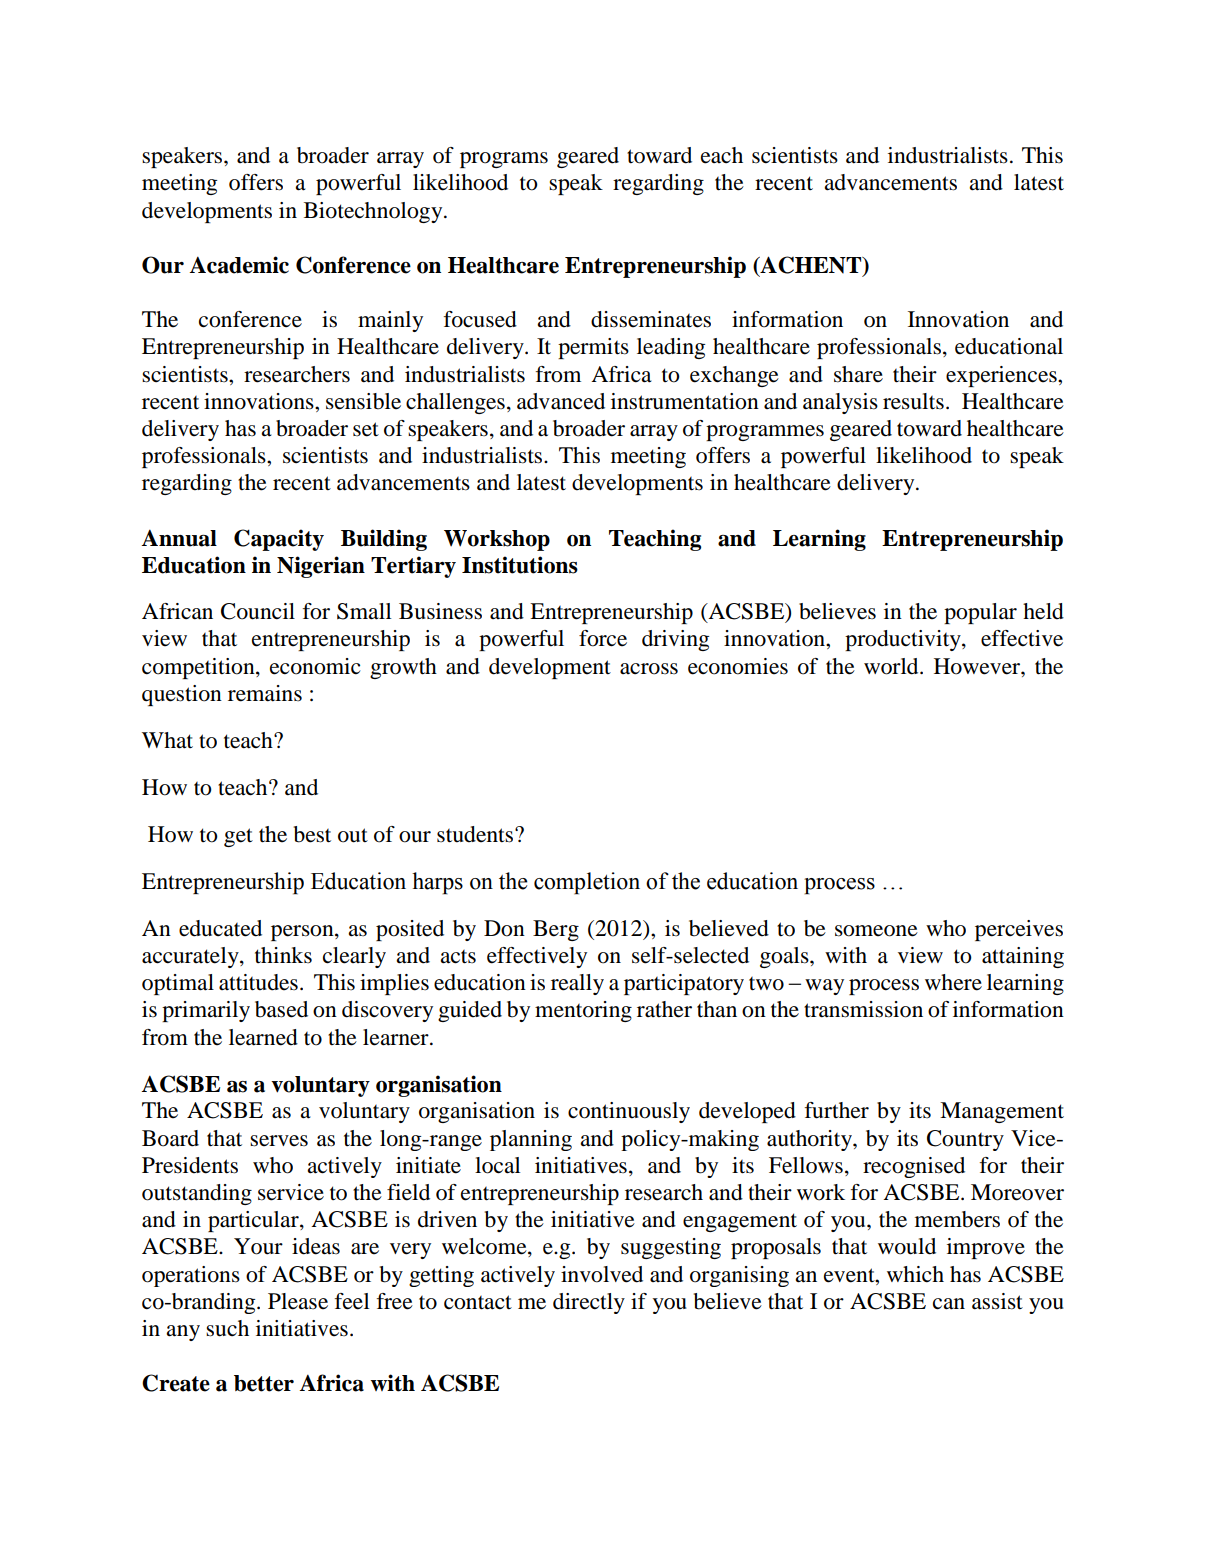 The height and width of the screenshot is (1561, 1206). What do you see at coordinates (589, 1303) in the screenshot?
I see `directly` at bounding box center [589, 1303].
